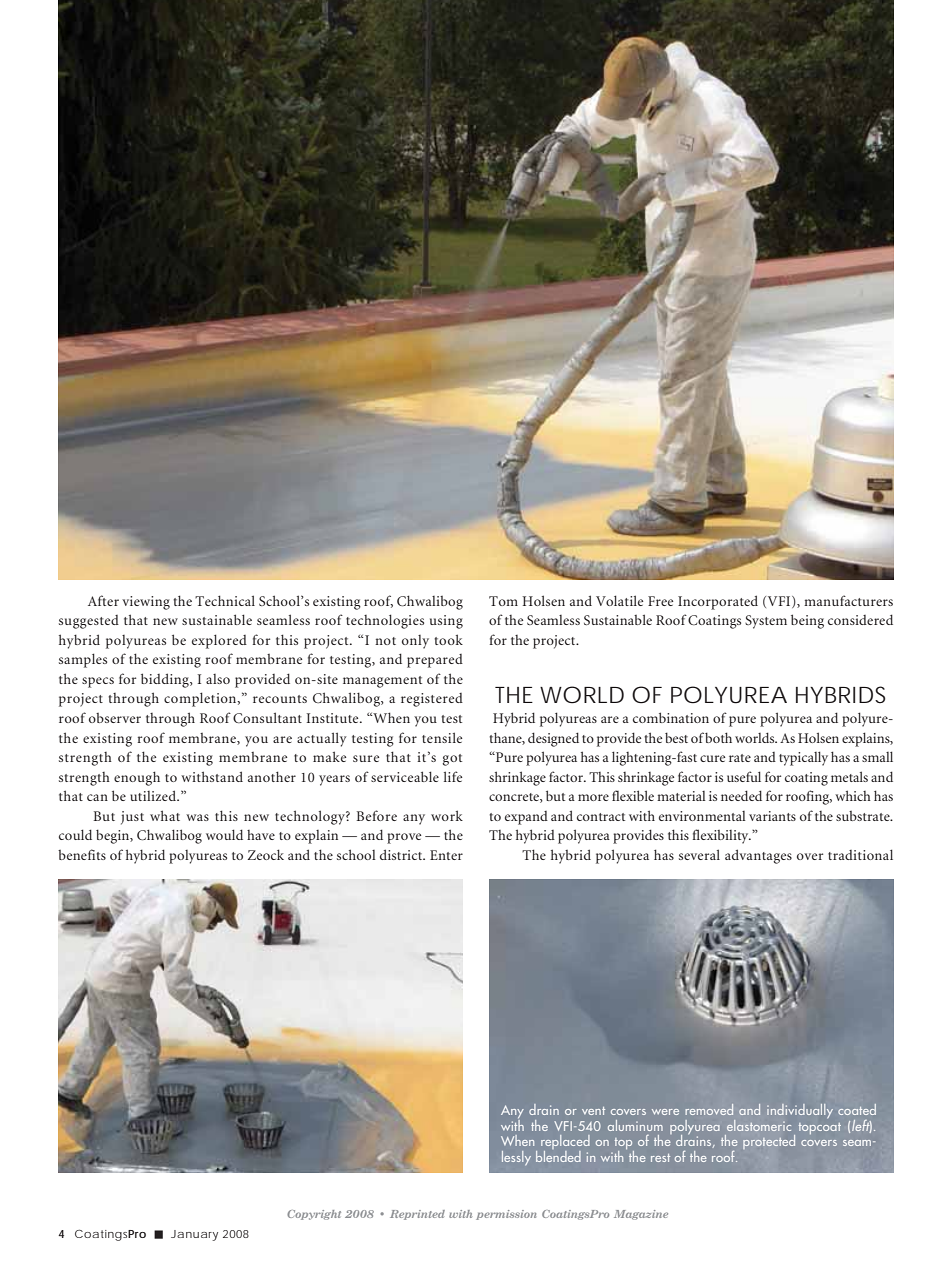 This screenshot has width=952, height=1275. What do you see at coordinates (446, 855) in the screenshot?
I see `Enter` at bounding box center [446, 855].
